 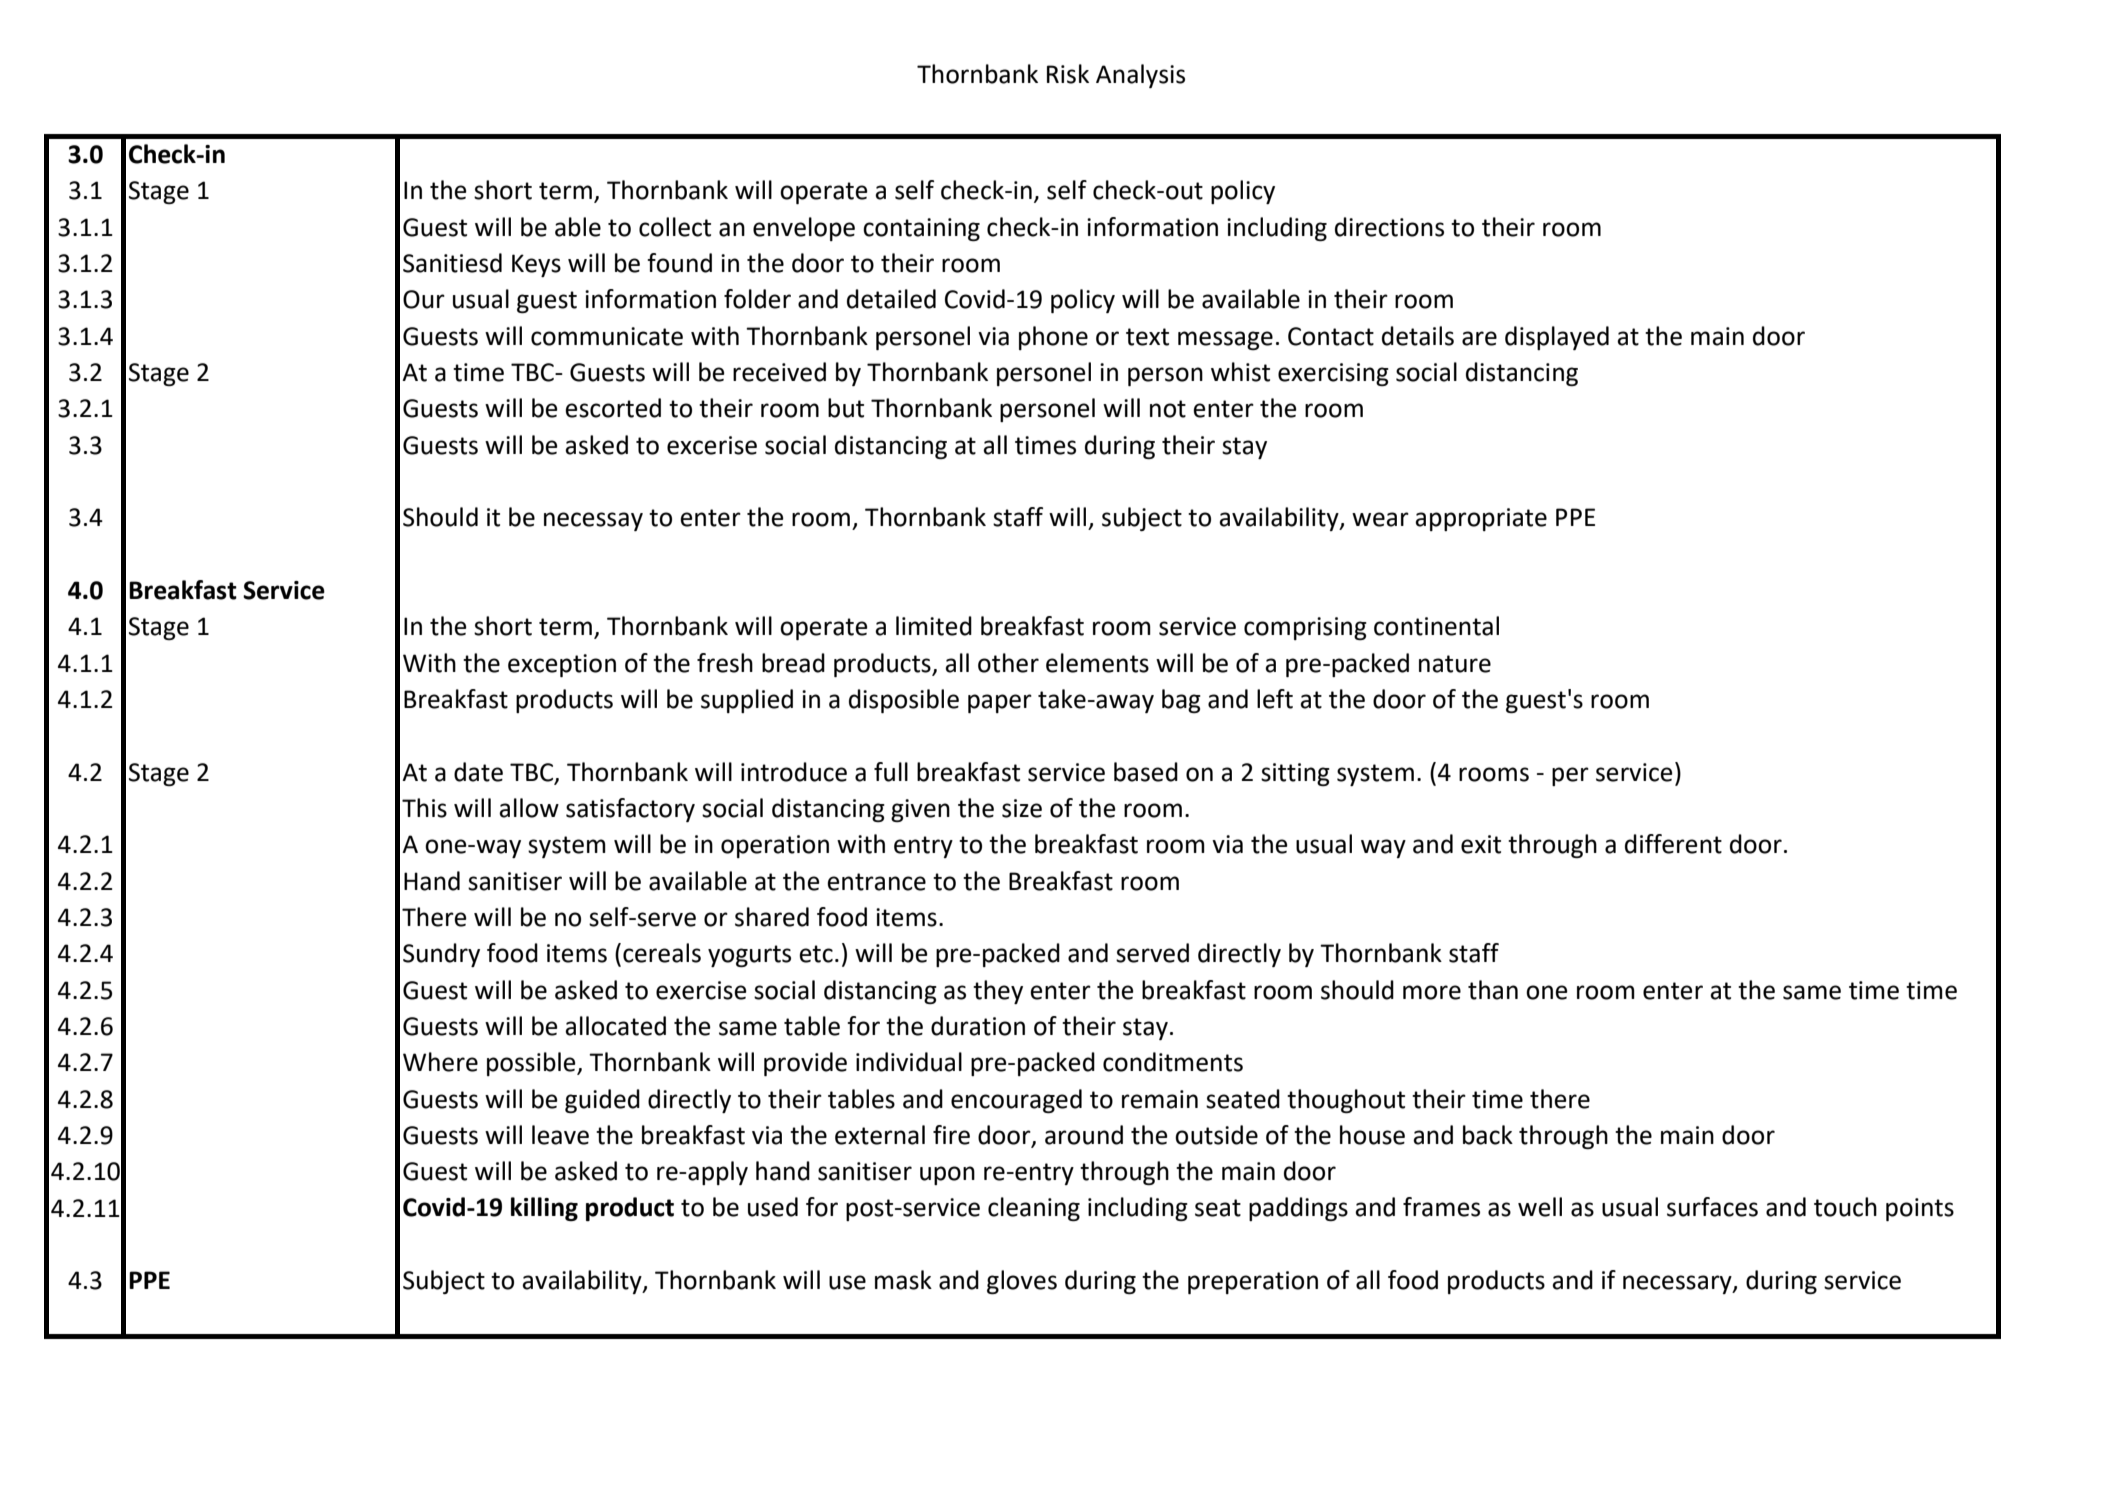 What do you see at coordinates (1140, 76) in the image?
I see `Analysis` at bounding box center [1140, 76].
